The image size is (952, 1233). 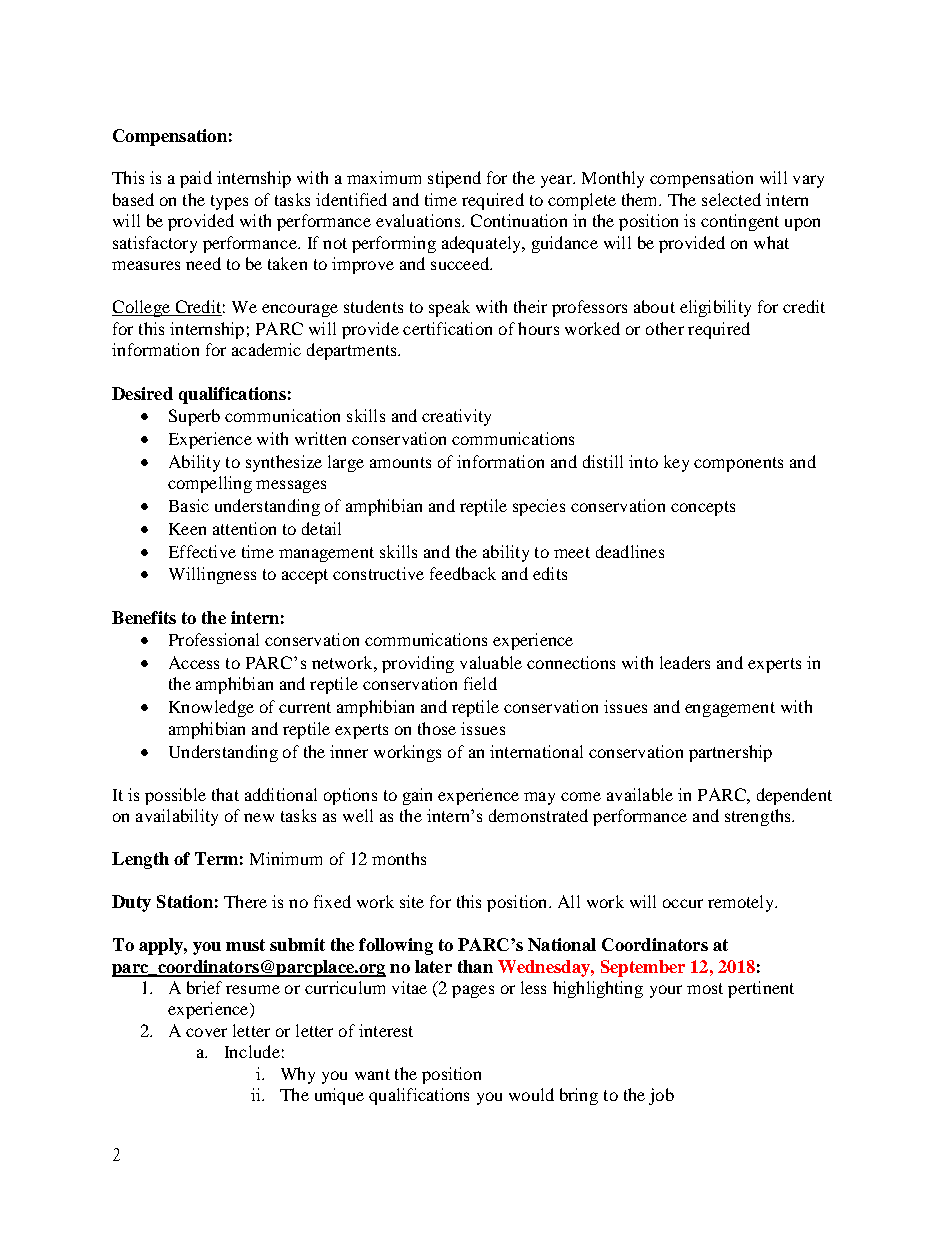 What do you see at coordinates (454, 179) in the screenshot?
I see `stipend` at bounding box center [454, 179].
